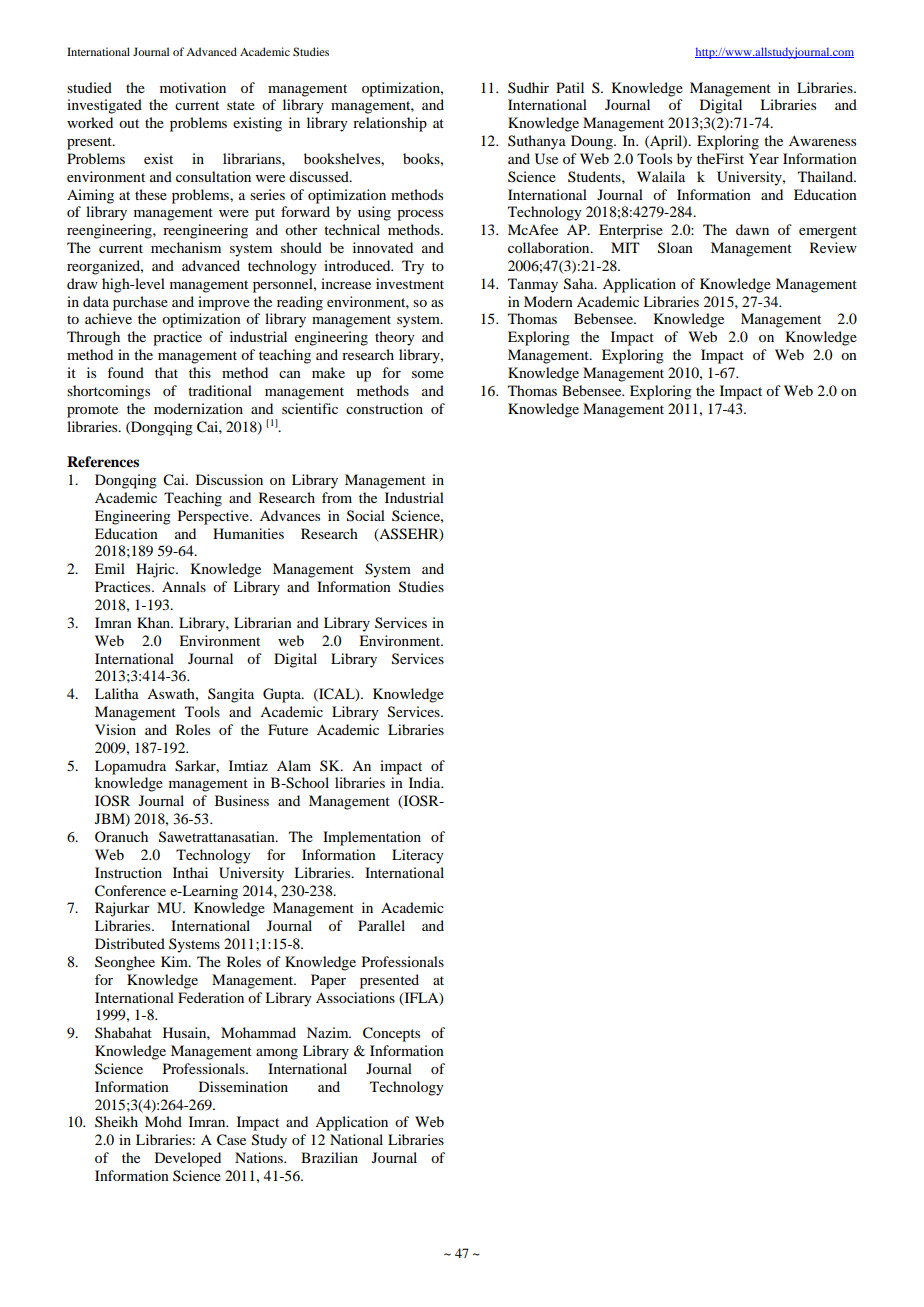 The width and height of the page is (924, 1307). What do you see at coordinates (764, 158) in the page?
I see `Year` at bounding box center [764, 158].
